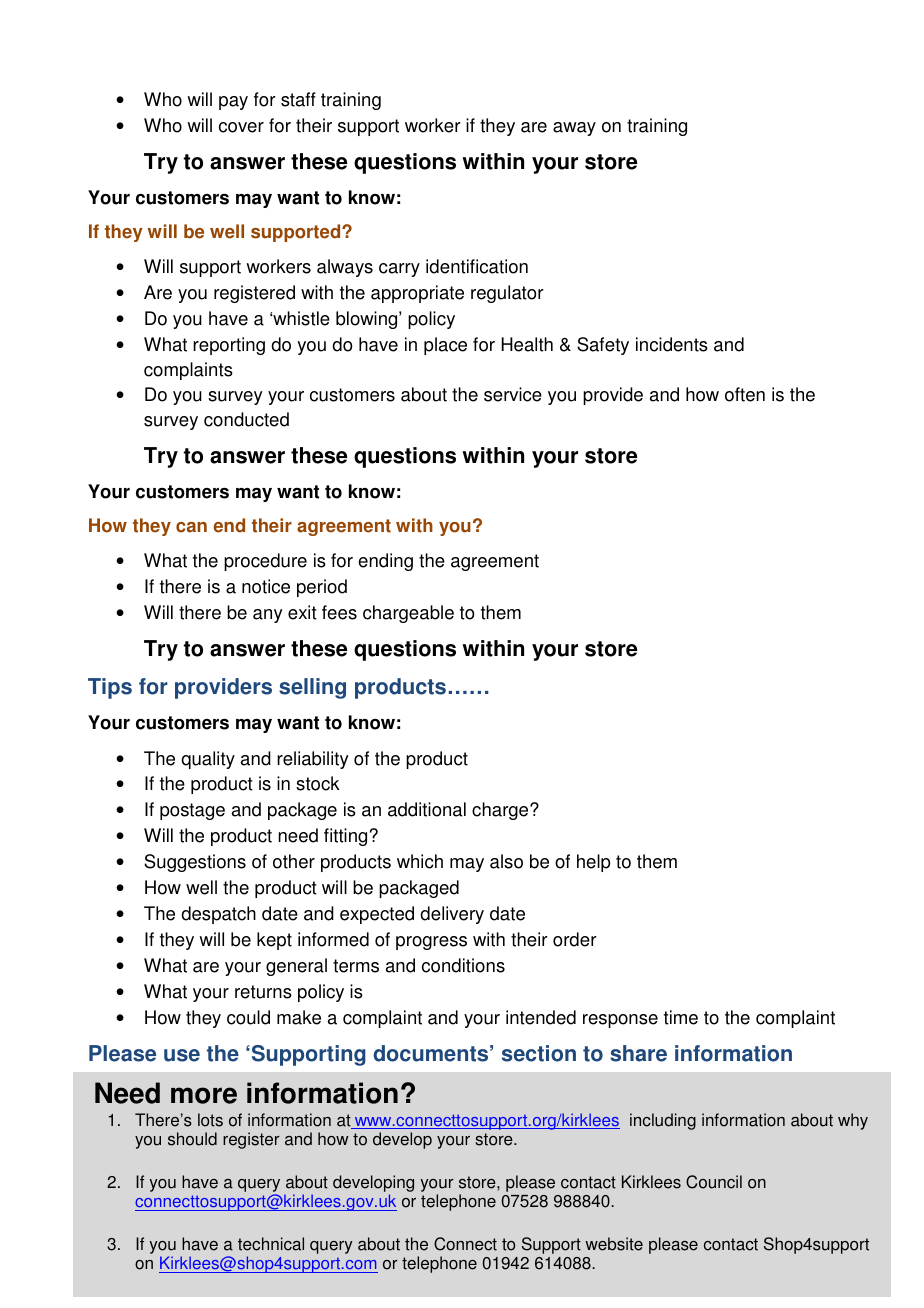 The image size is (924, 1308). Describe the element at coordinates (195, 863) in the image. I see `Suggestions` at that location.
